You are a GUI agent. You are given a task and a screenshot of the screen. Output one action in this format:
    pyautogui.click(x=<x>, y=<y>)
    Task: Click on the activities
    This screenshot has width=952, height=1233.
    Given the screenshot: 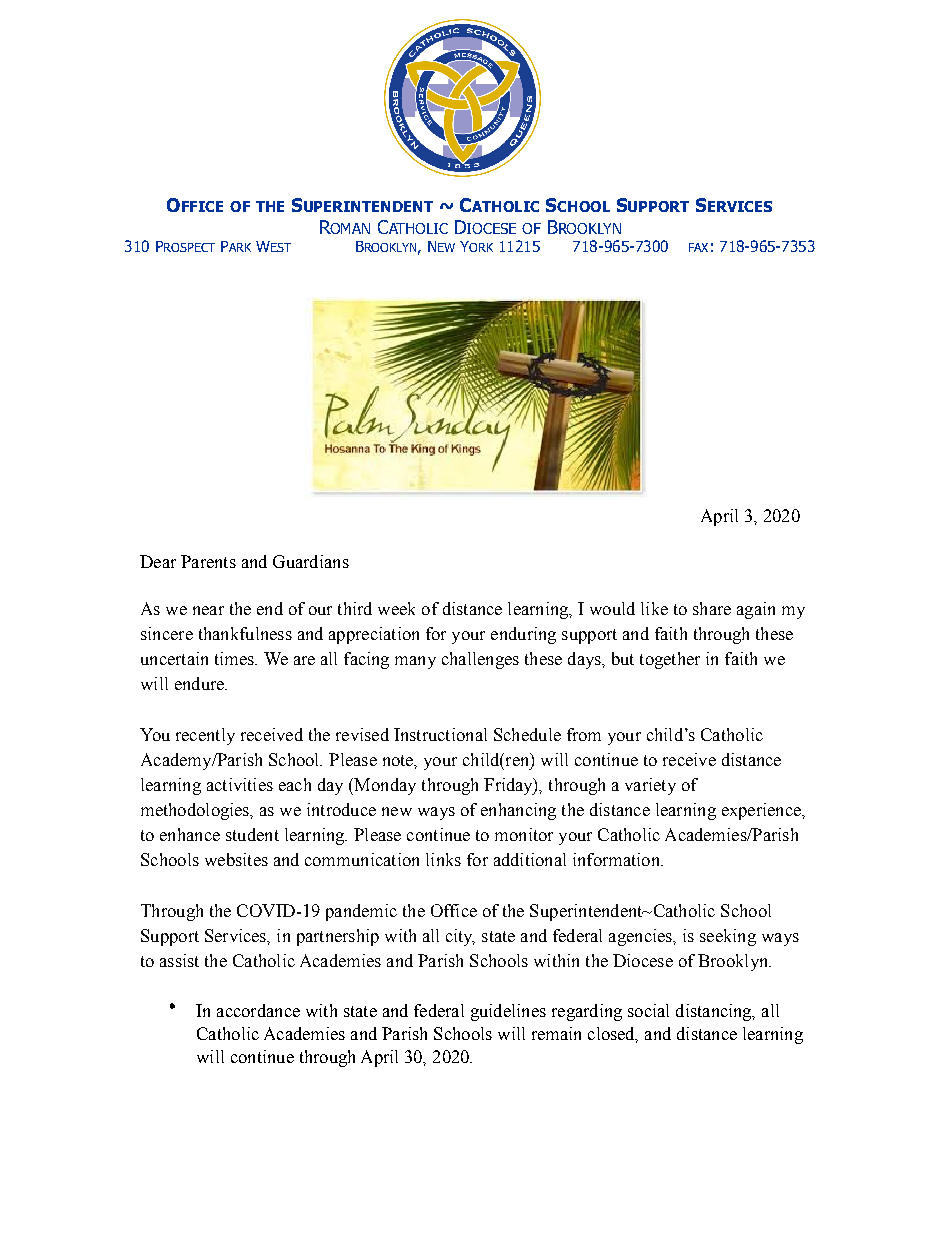 What is the action you would take?
    pyautogui.click(x=240, y=784)
